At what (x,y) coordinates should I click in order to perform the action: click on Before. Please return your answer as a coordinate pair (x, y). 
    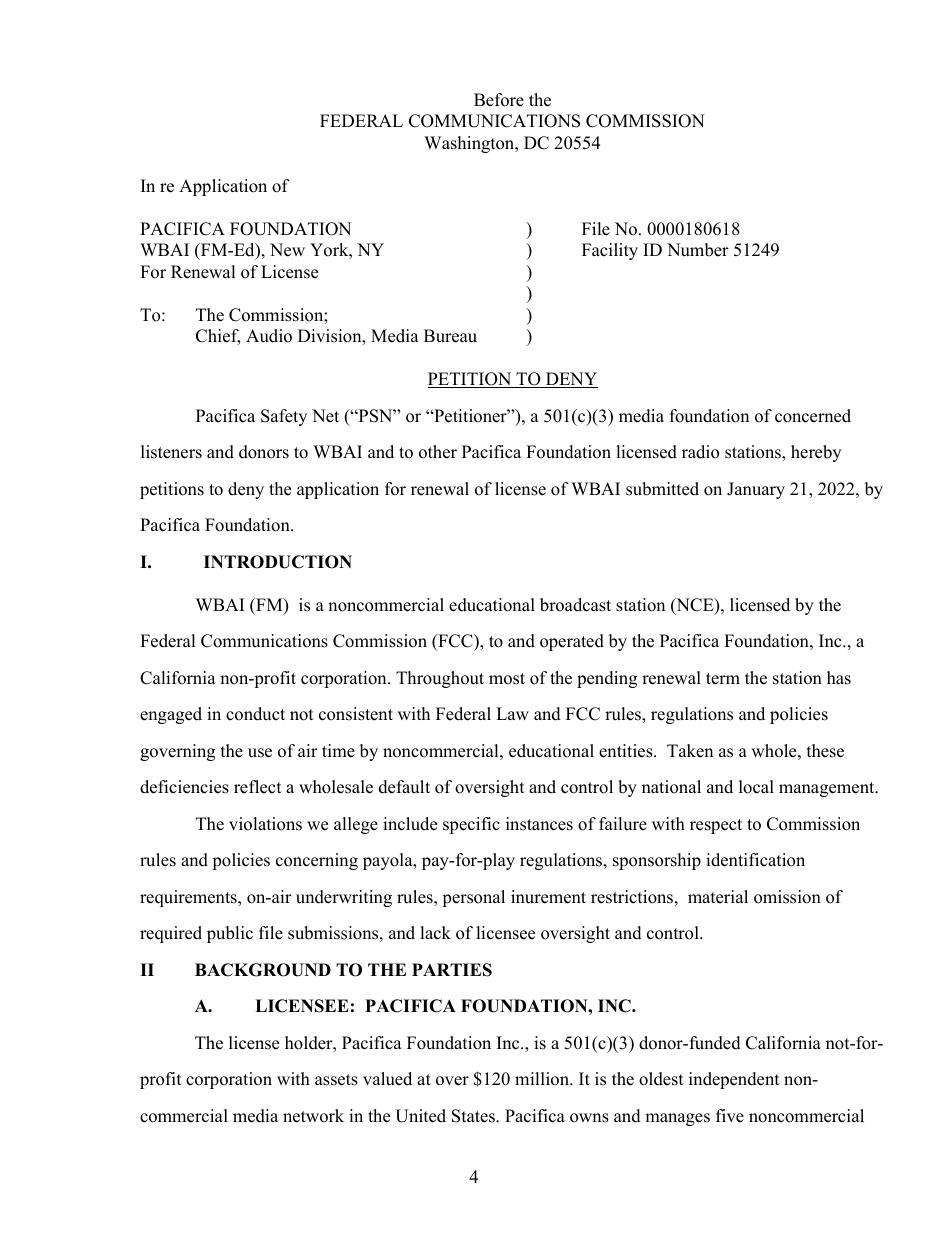
    Looking at the image, I should click on (499, 100).
